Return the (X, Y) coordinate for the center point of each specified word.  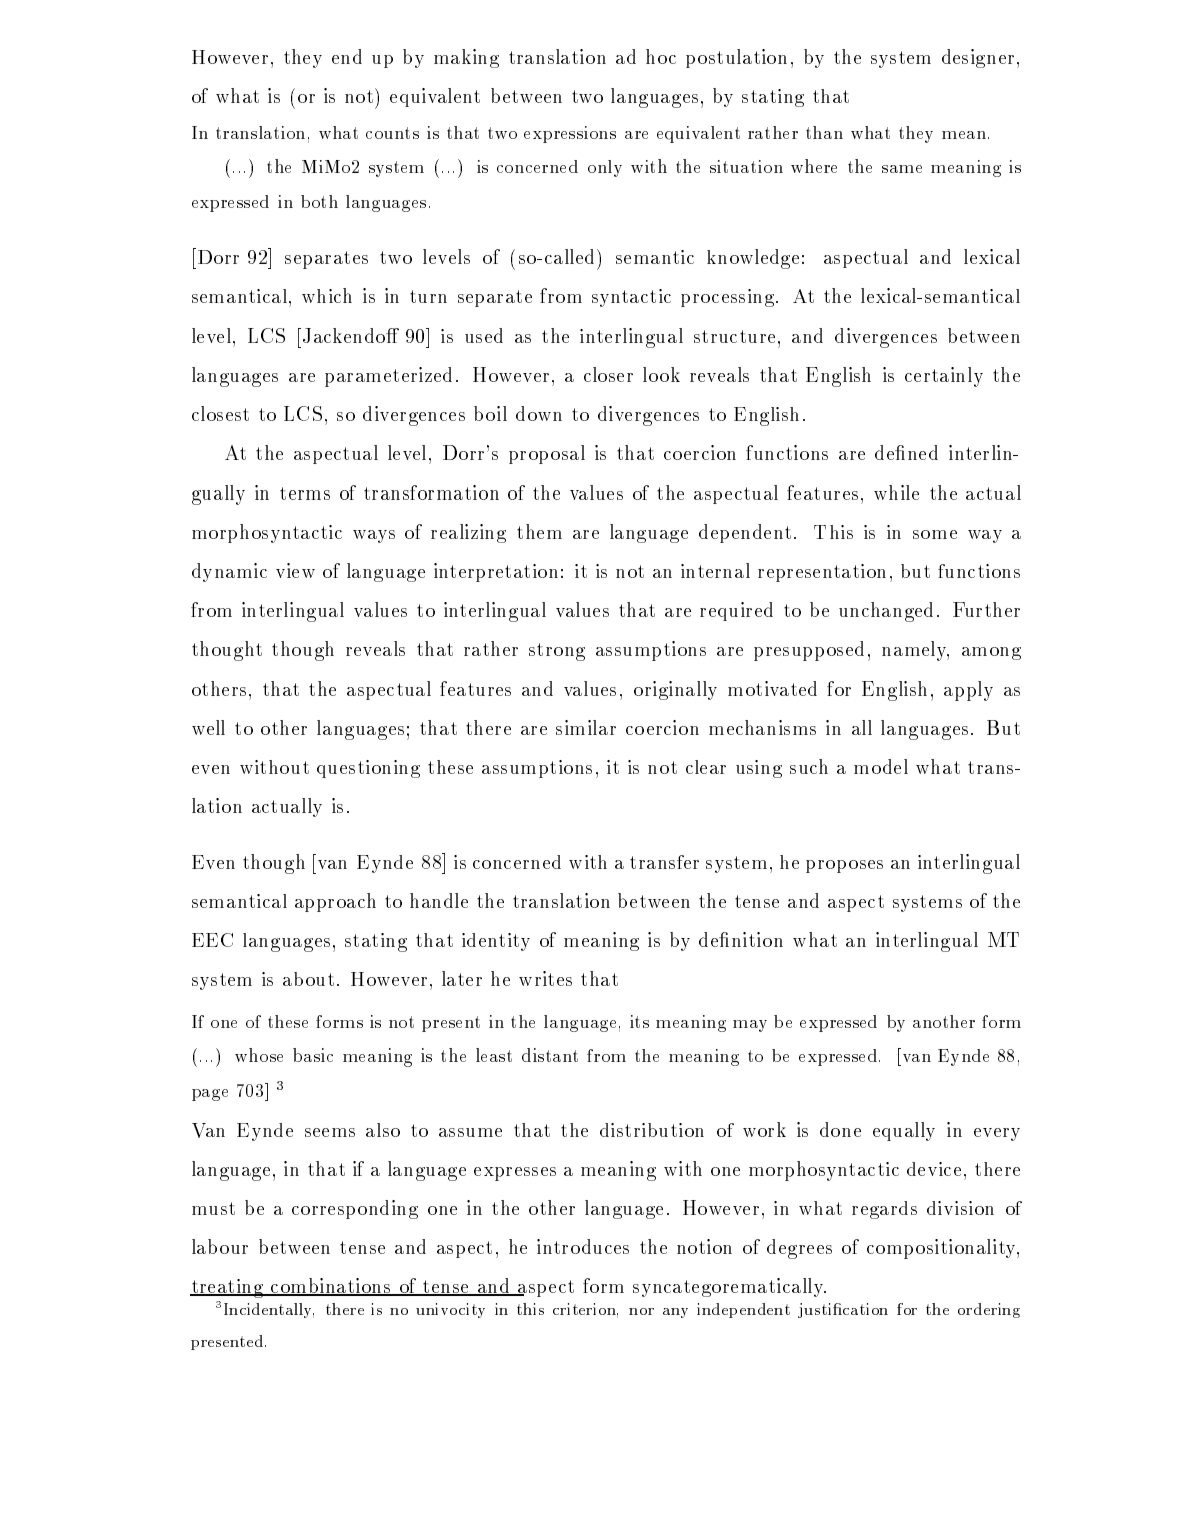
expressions (570, 134)
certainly (944, 377)
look (661, 374)
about (308, 979)
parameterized (388, 377)
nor (641, 1311)
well (208, 727)
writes (545, 978)
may (750, 1026)
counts (392, 133)
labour (220, 1246)
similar (586, 727)
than (824, 132)
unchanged (886, 612)
